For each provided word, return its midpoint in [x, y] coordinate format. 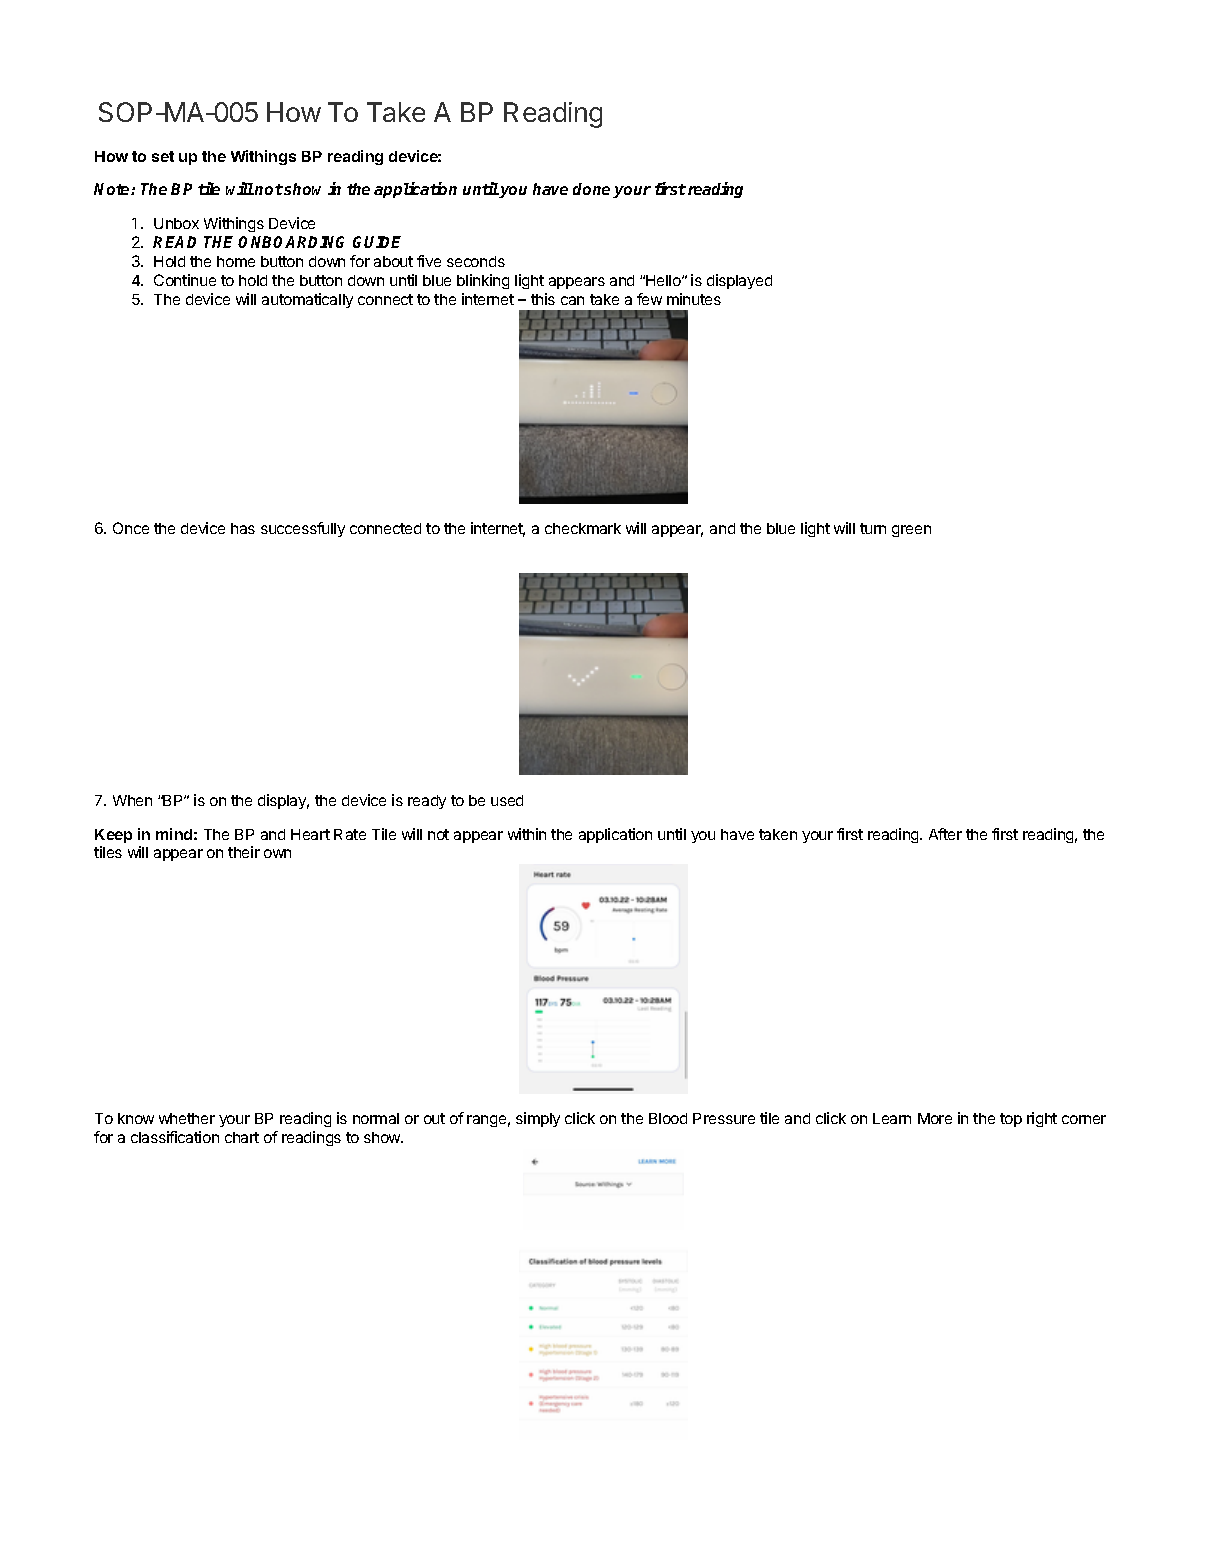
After [945, 834]
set [163, 156]
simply [538, 1119]
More [935, 1118]
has [243, 528]
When [132, 800]
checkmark [583, 528]
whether [187, 1118]
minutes [694, 299]
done [591, 189]
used [507, 800]
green [911, 531]
